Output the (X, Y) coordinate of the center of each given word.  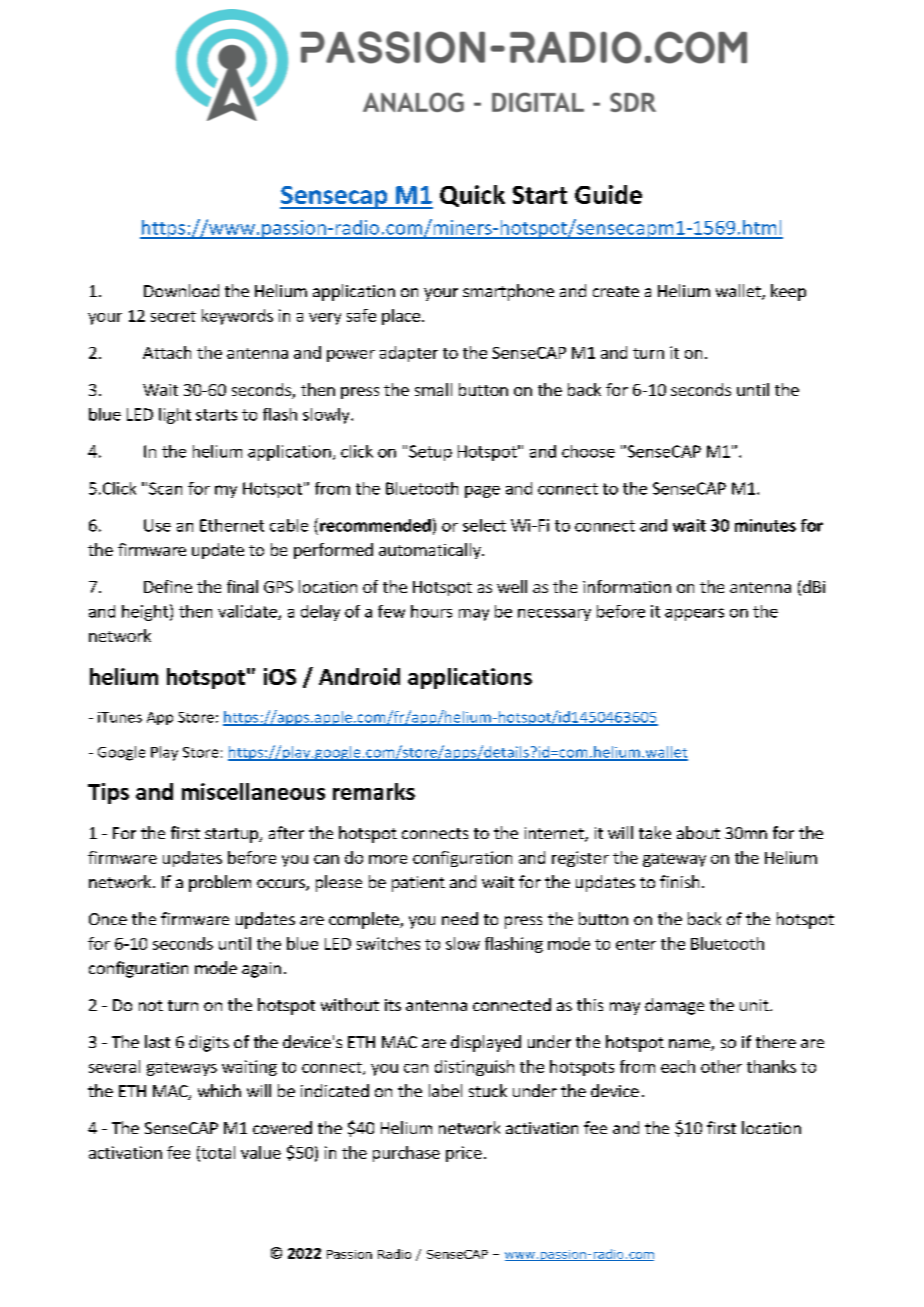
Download (181, 290)
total (217, 1153)
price (464, 1154)
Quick (472, 196)
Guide (608, 194)
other (721, 1066)
